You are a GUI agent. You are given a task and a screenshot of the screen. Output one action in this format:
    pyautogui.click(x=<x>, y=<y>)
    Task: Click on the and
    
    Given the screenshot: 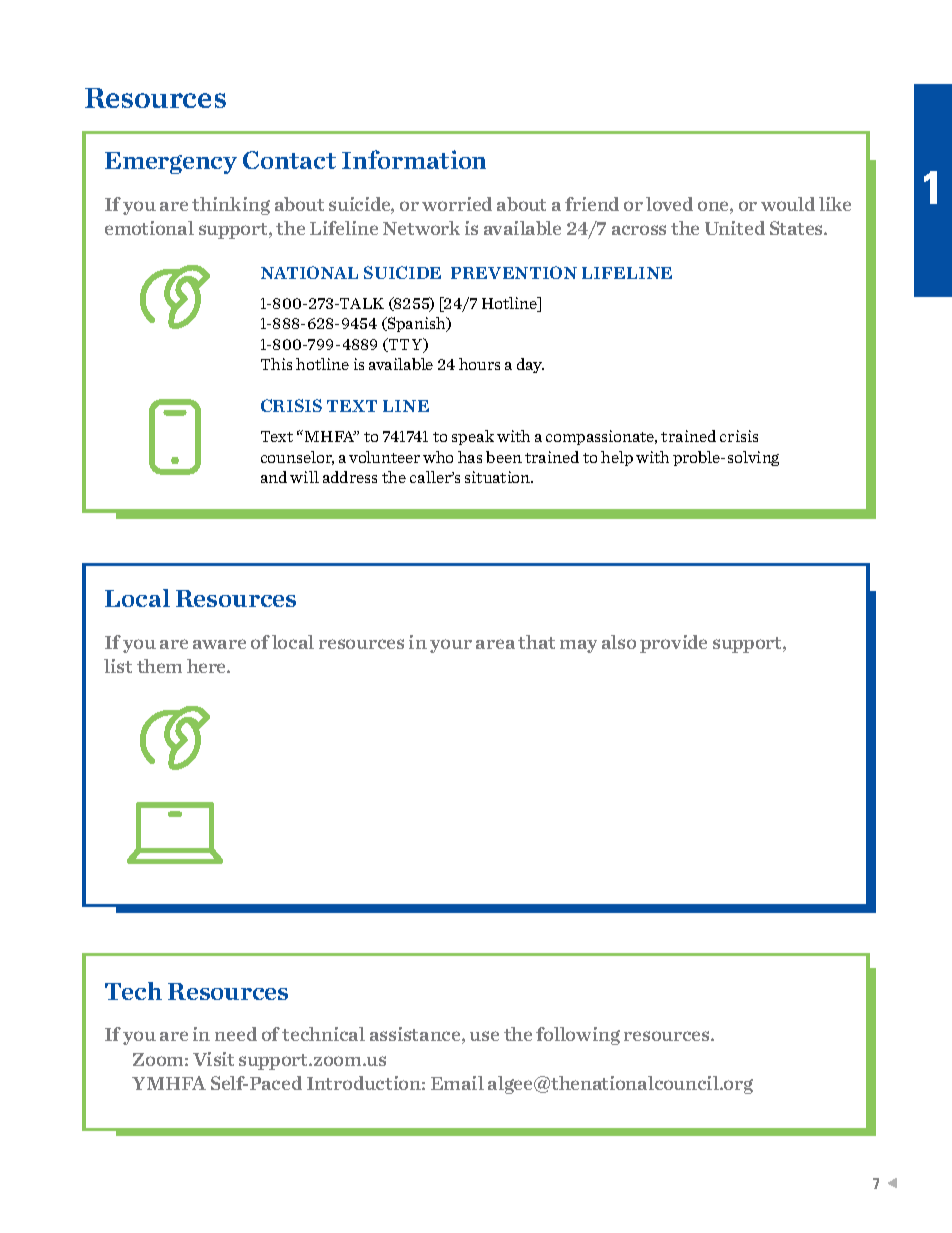 What is the action you would take?
    pyautogui.click(x=274, y=477)
